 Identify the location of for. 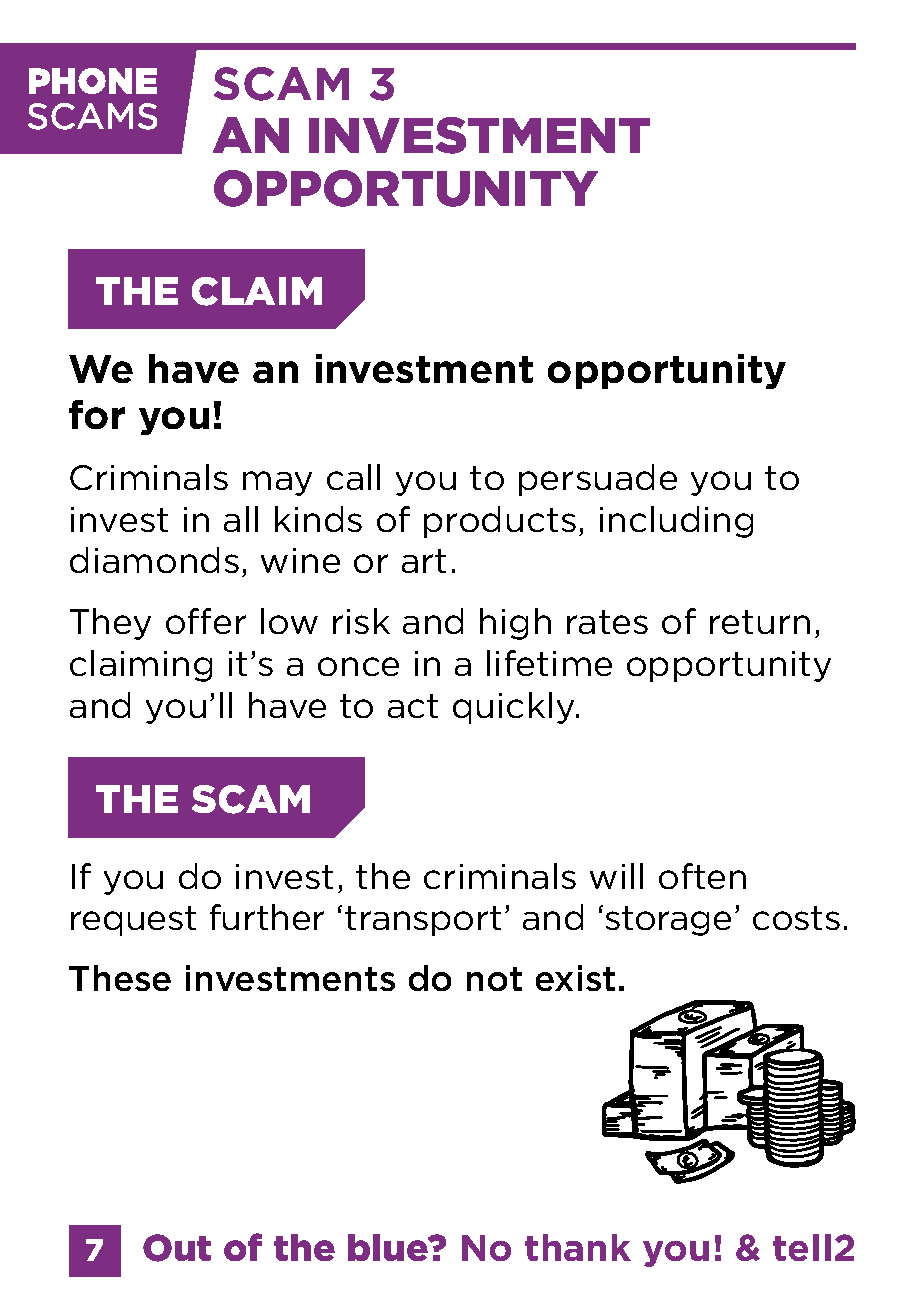
(97, 414).
